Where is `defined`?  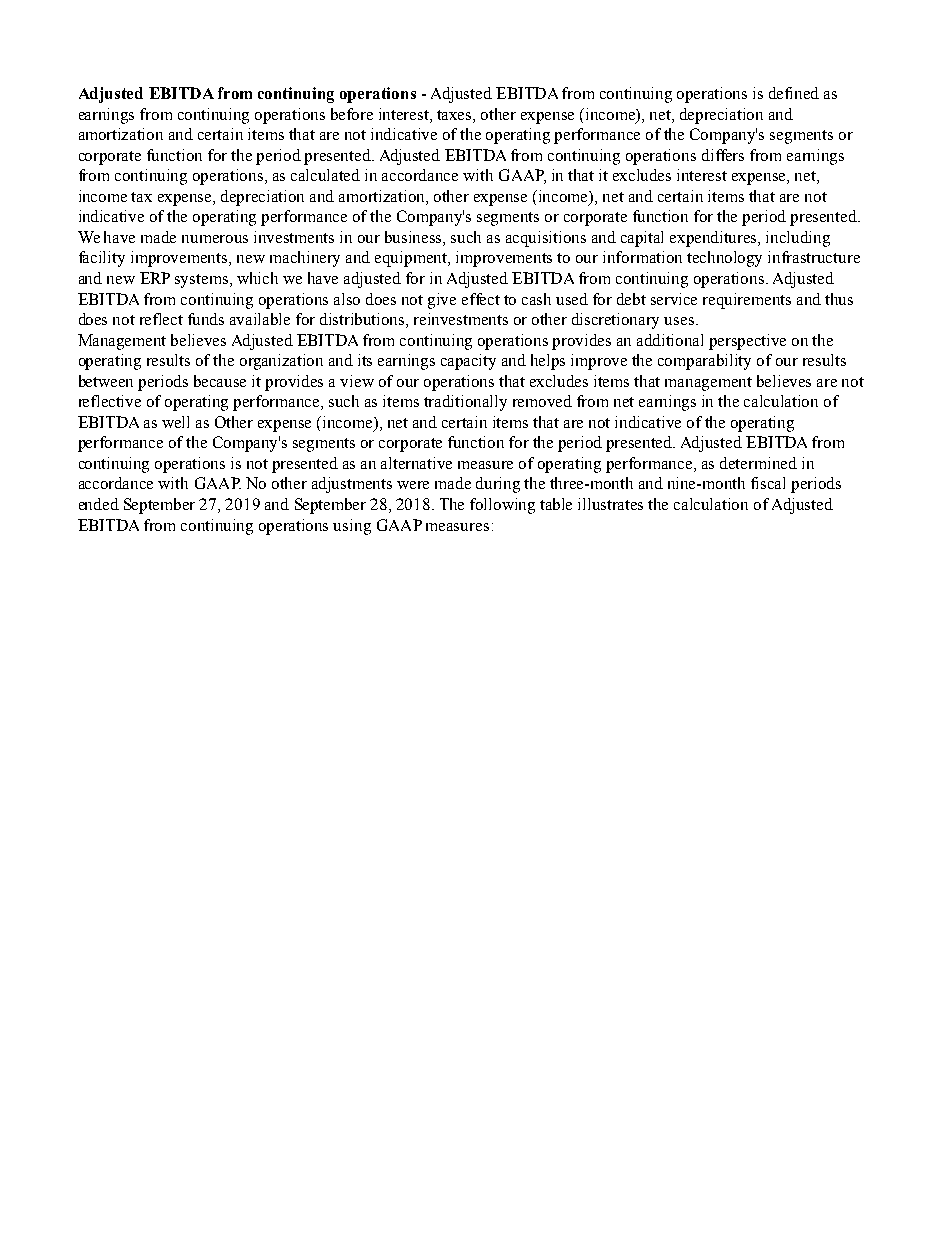 defined is located at coordinates (794, 93).
